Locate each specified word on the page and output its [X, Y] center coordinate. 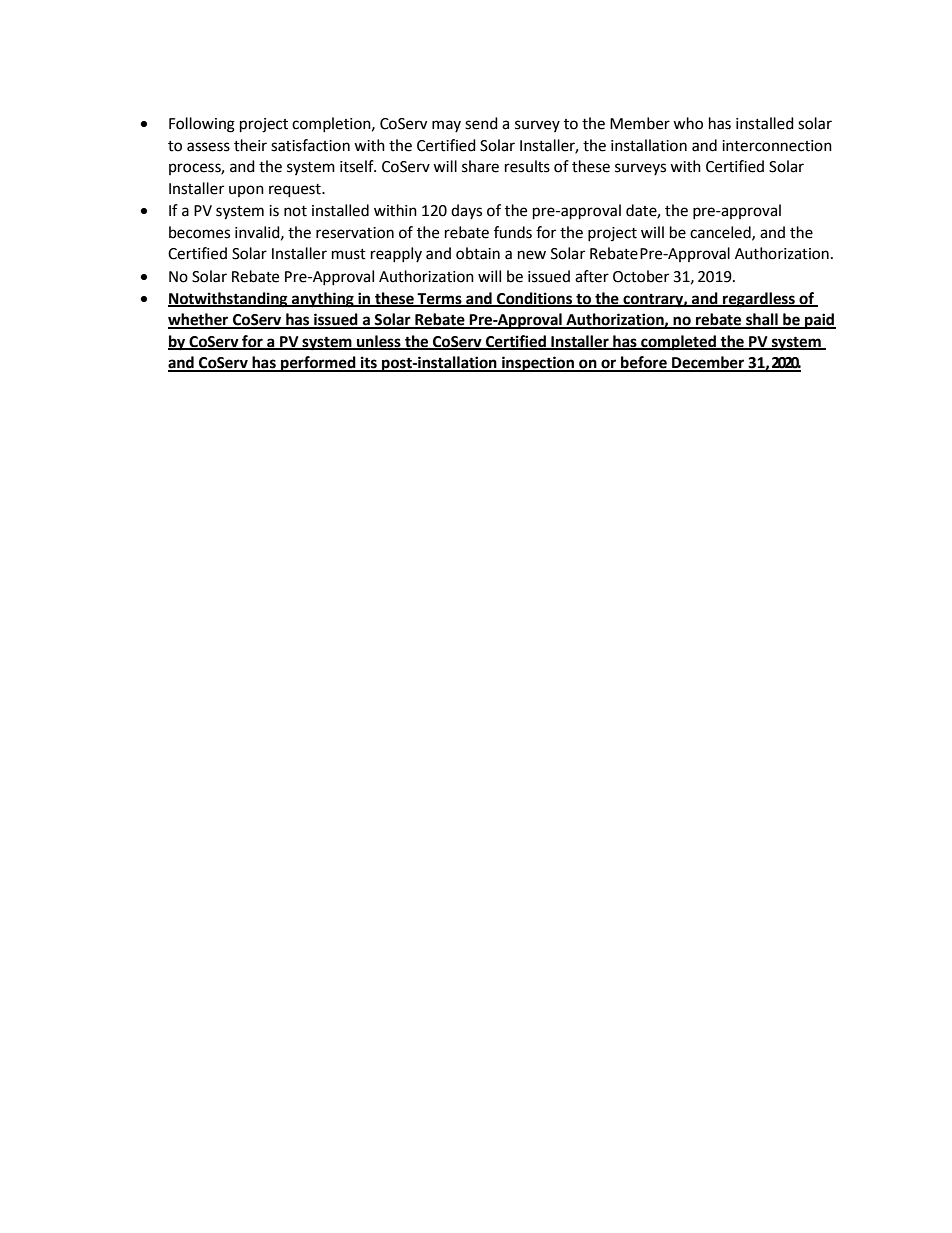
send [481, 123]
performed [318, 364]
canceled [721, 233]
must [349, 254]
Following [202, 125]
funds [513, 232]
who [688, 123]
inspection [538, 364]
